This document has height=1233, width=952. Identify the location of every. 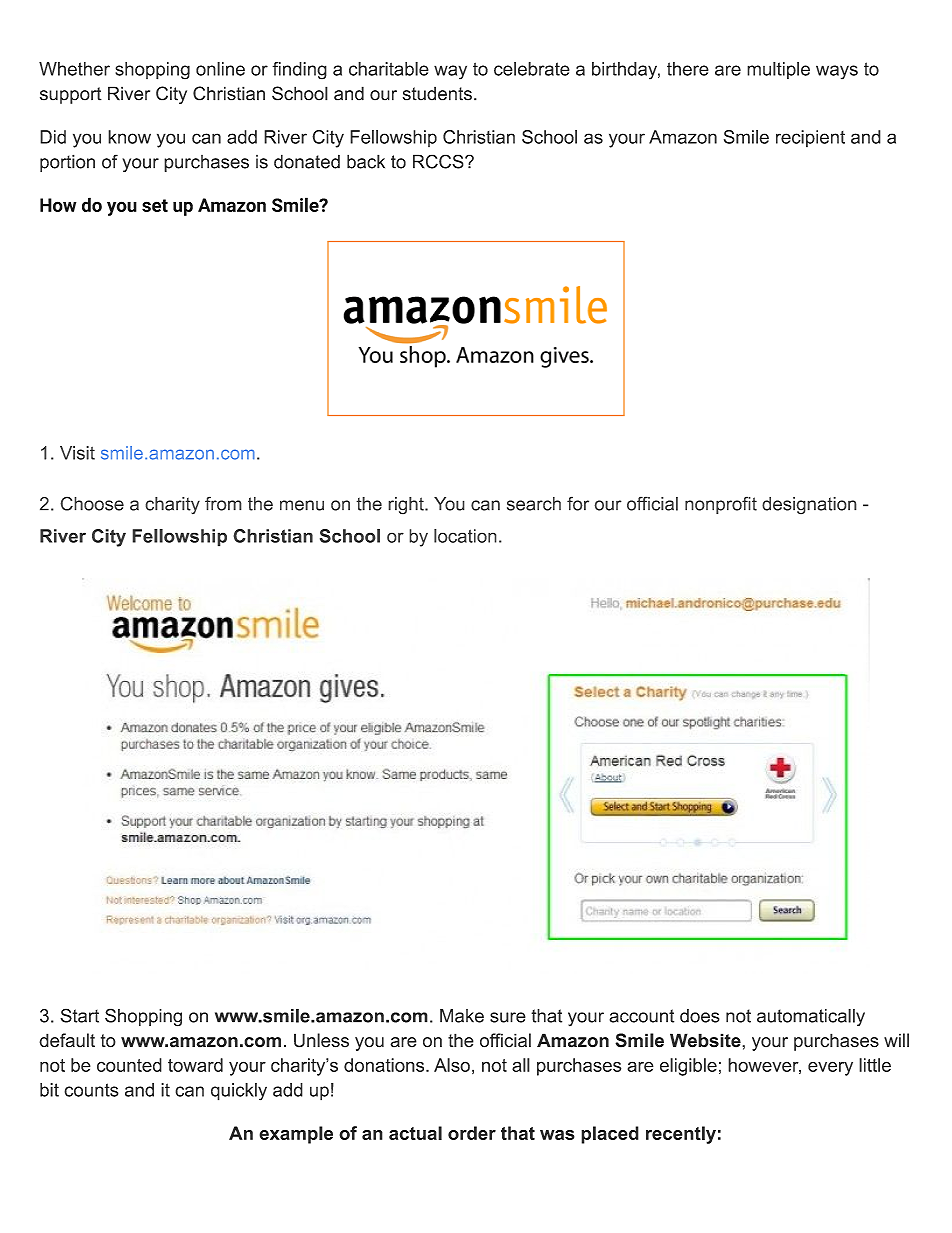
(830, 1068).
